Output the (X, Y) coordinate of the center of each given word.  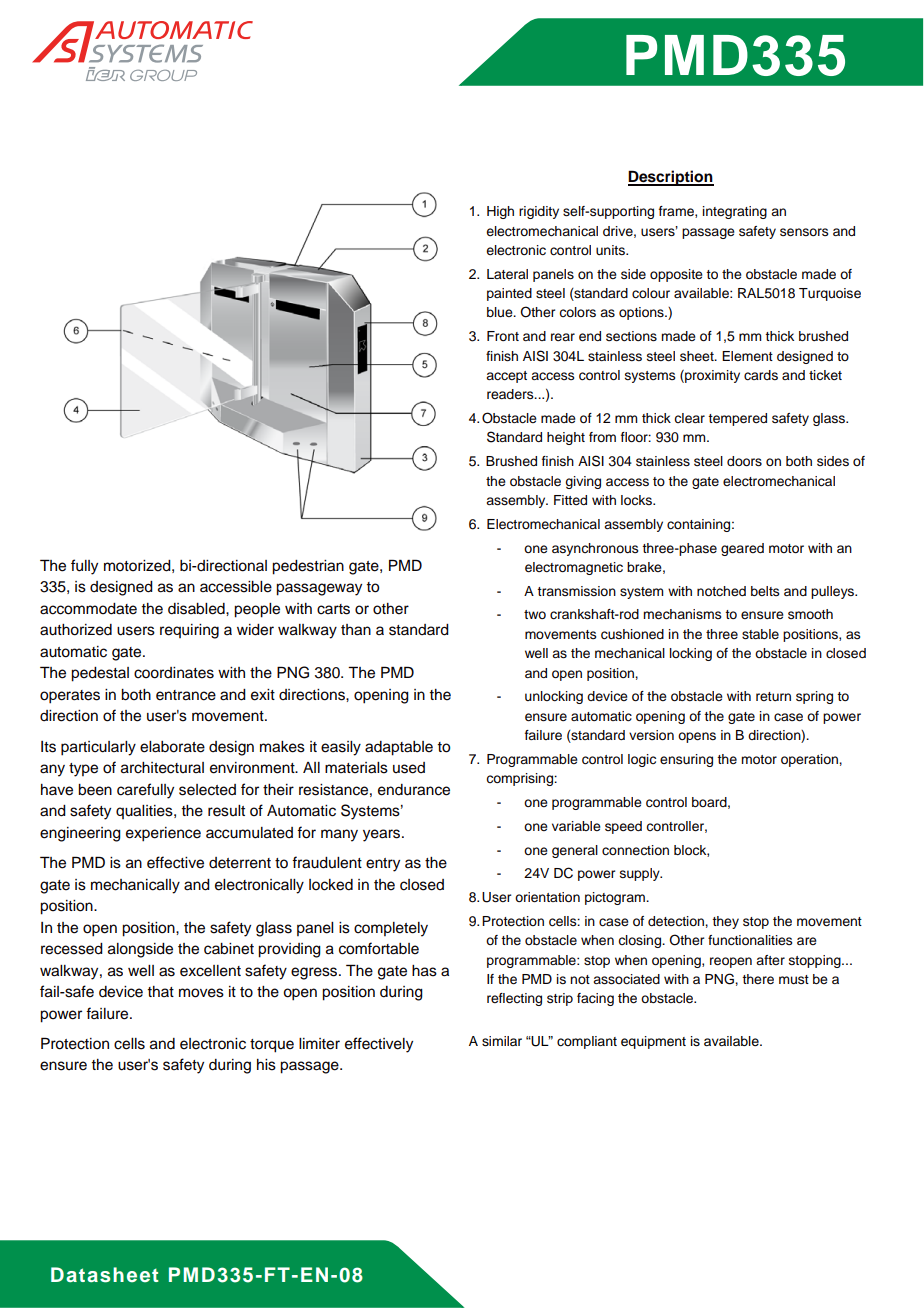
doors (744, 461)
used (409, 768)
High (500, 212)
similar (502, 1041)
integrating (735, 212)
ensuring (686, 760)
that (160, 991)
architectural (162, 768)
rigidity (539, 212)
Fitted (570, 500)
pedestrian (308, 567)
